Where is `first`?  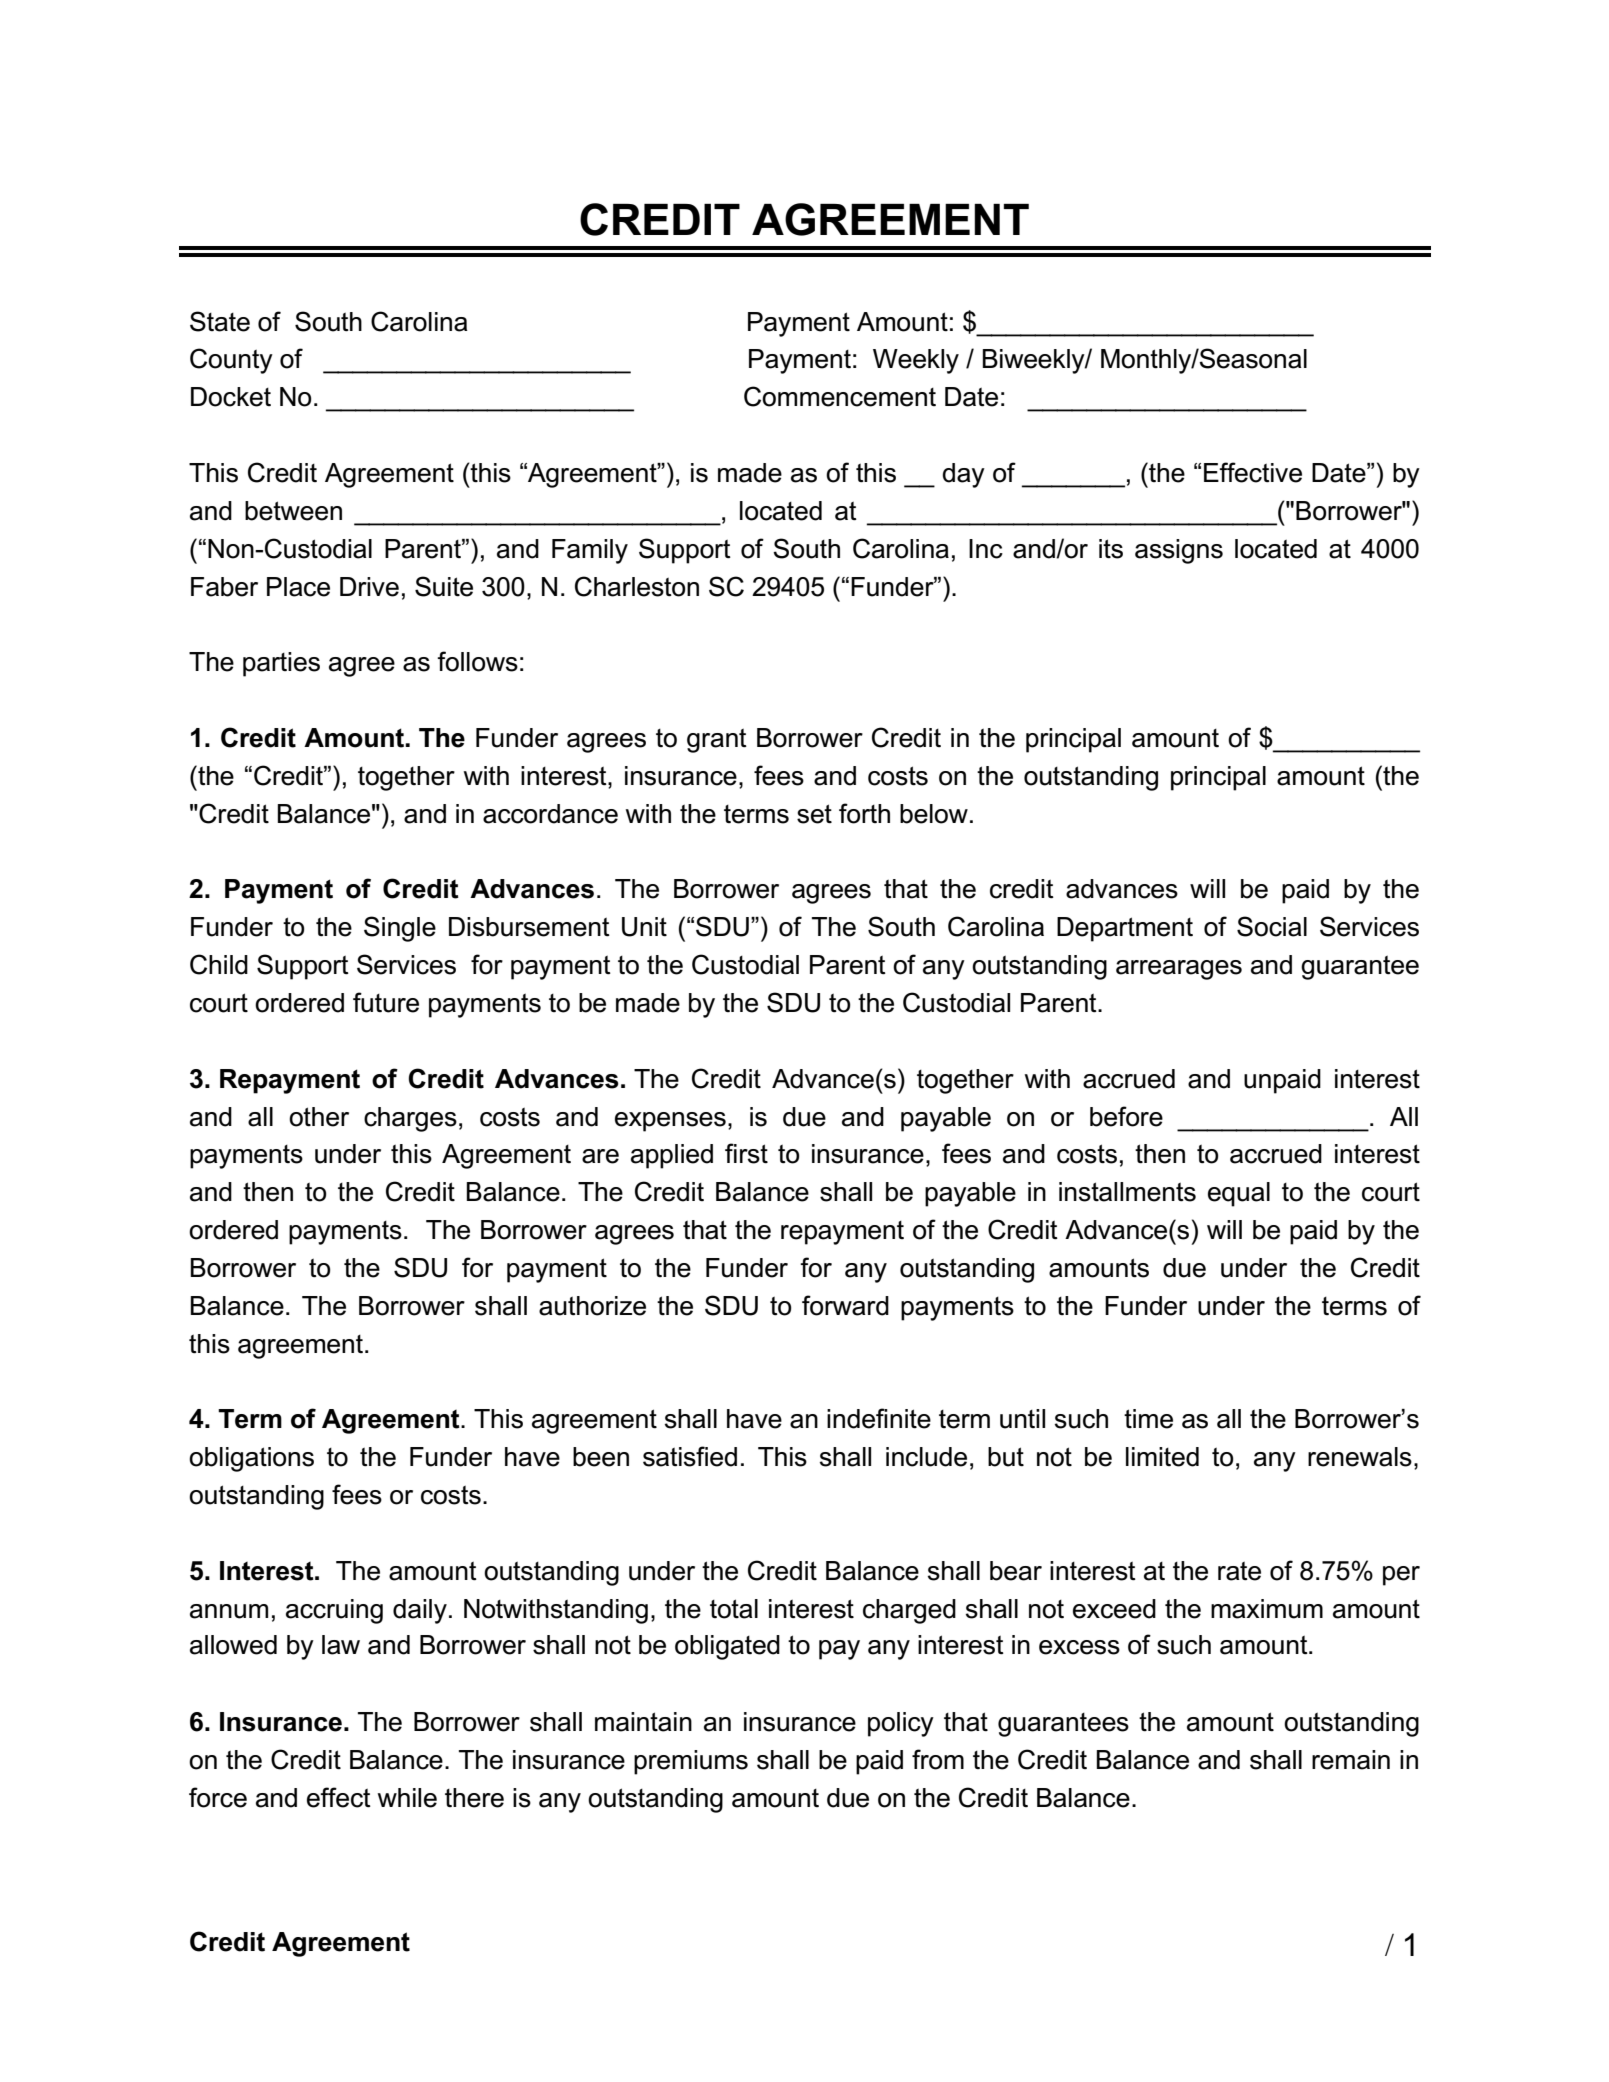 first is located at coordinates (746, 1153).
